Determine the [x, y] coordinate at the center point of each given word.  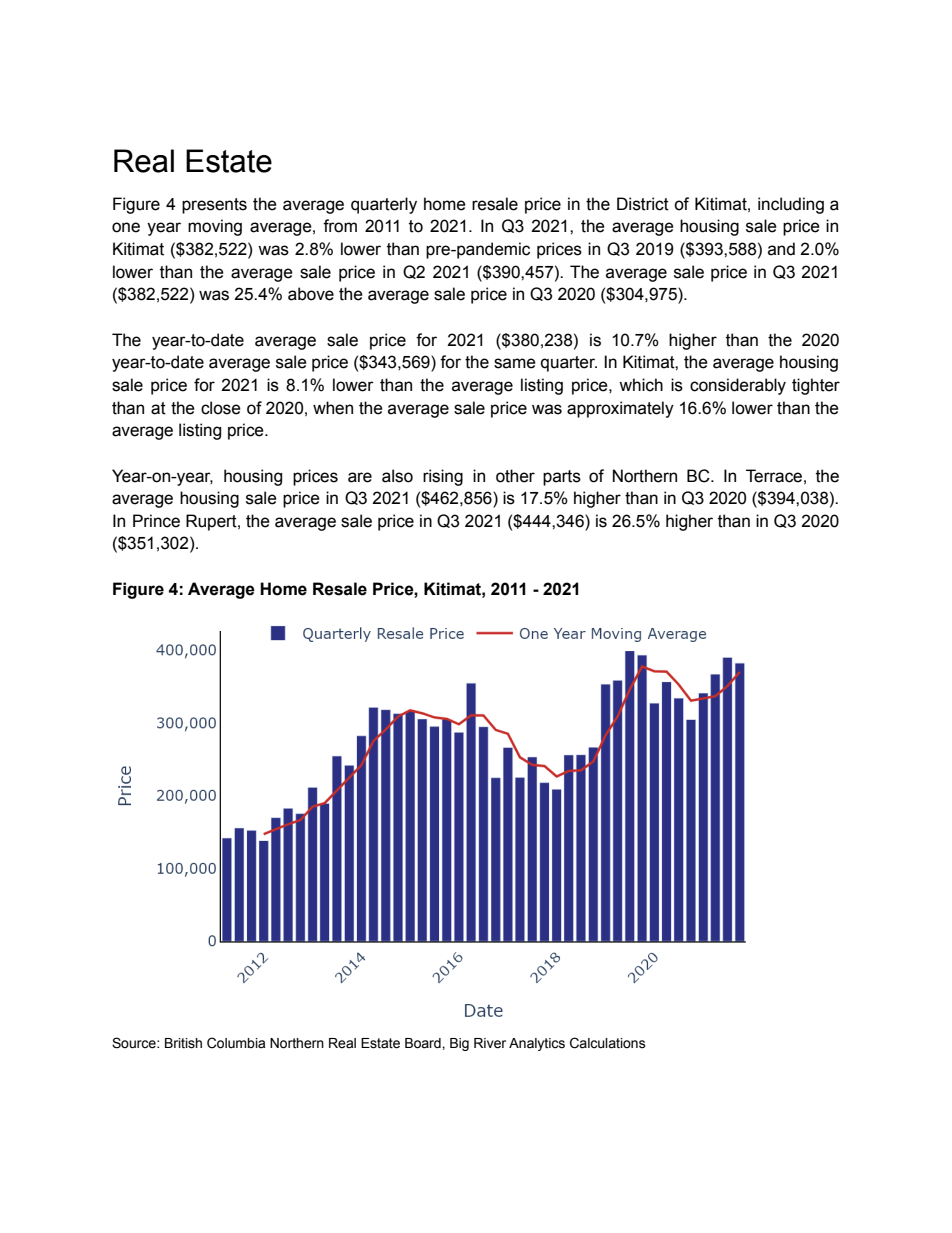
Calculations [608, 1043]
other [515, 476]
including [791, 205]
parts [562, 478]
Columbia [236, 1043]
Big [459, 1044]
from [340, 226]
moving [215, 227]
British [183, 1043]
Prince [156, 521]
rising [443, 477]
